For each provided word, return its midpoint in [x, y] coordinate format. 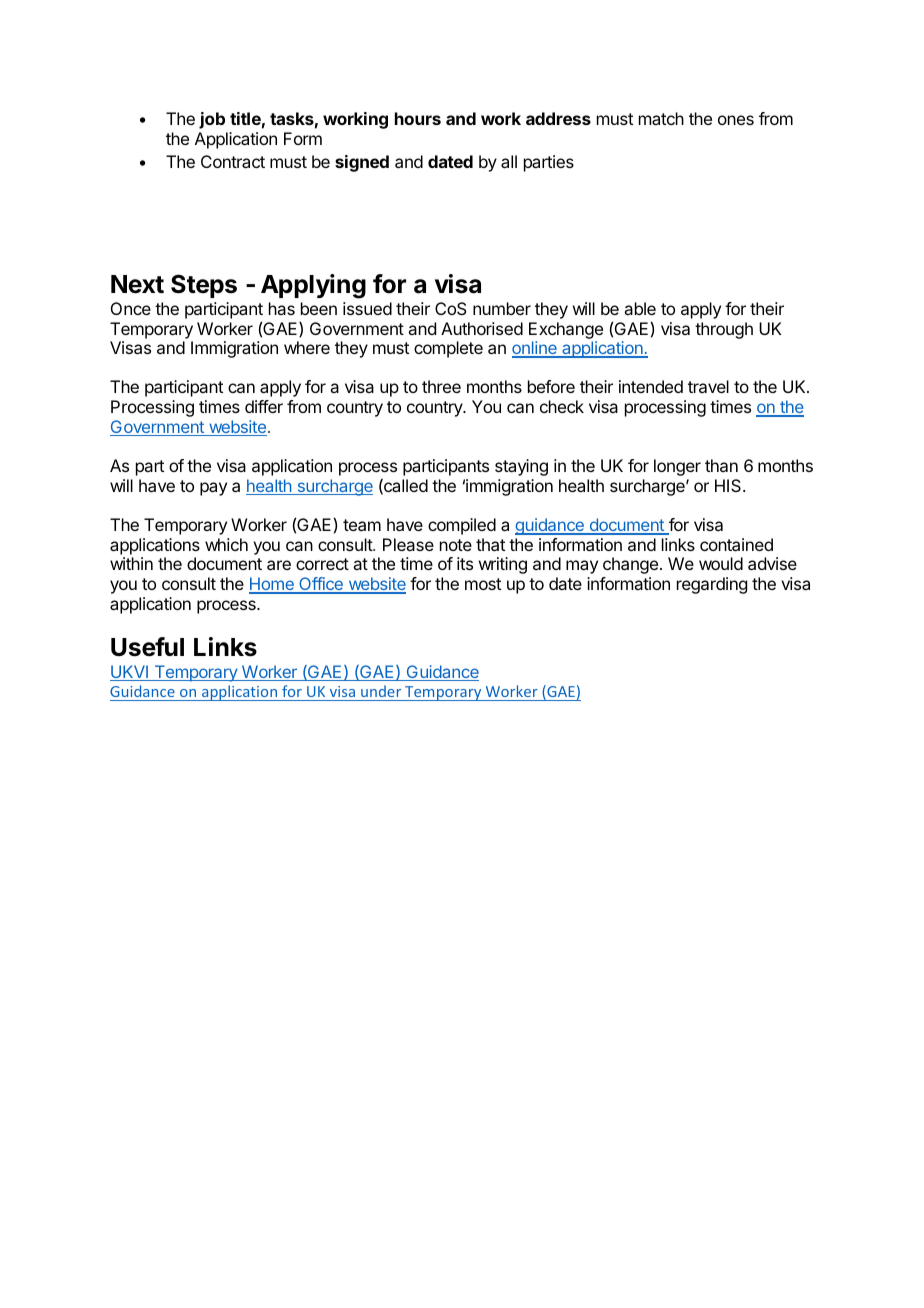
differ [264, 406]
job [212, 120]
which [226, 544]
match [661, 118]
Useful [147, 647]
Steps [204, 286]
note [456, 545]
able [640, 308]
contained [736, 544]
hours [418, 118]
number [502, 308]
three [441, 386]
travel [708, 386]
